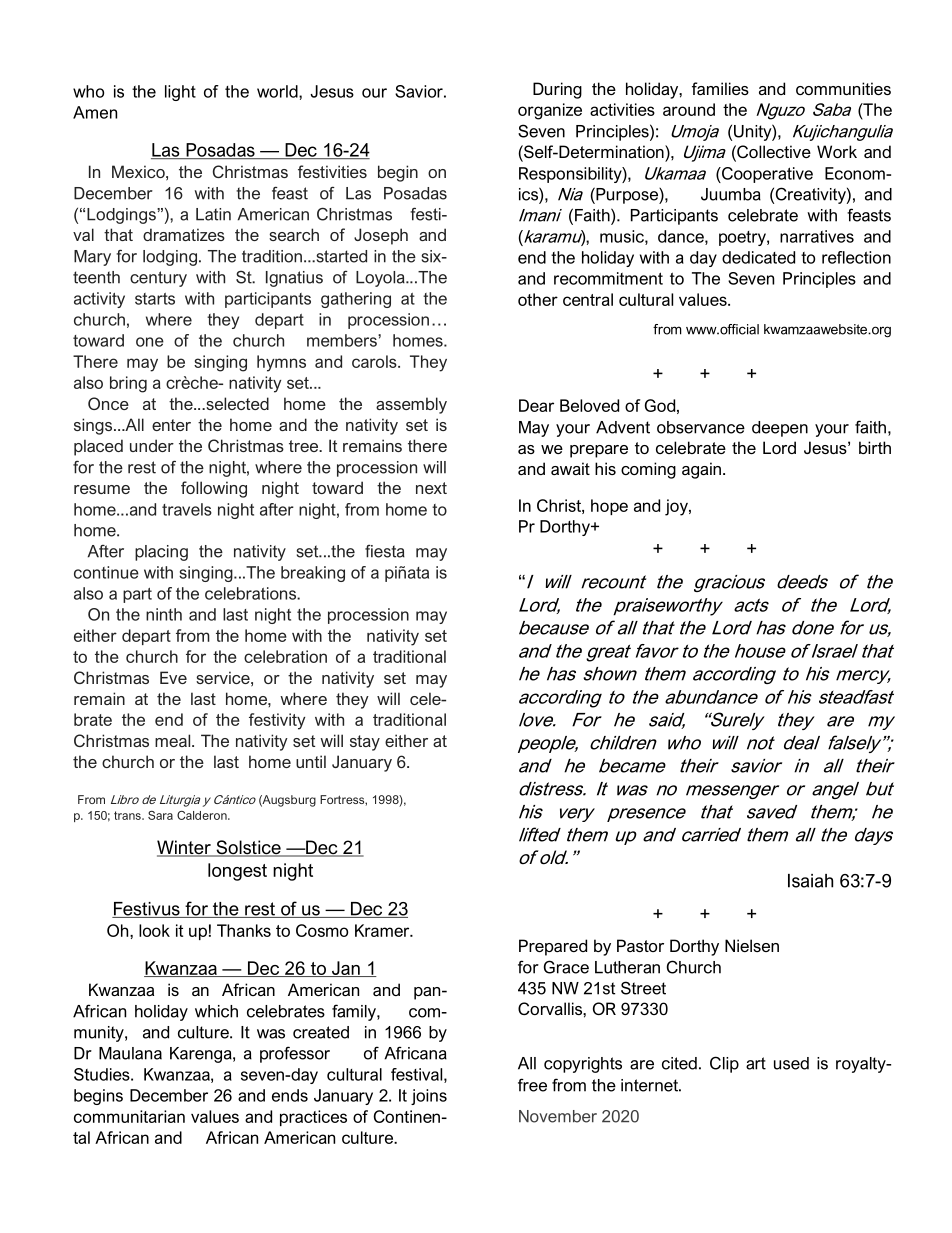  Describe the element at coordinates (837, 151) in the document. I see `Work` at that location.
